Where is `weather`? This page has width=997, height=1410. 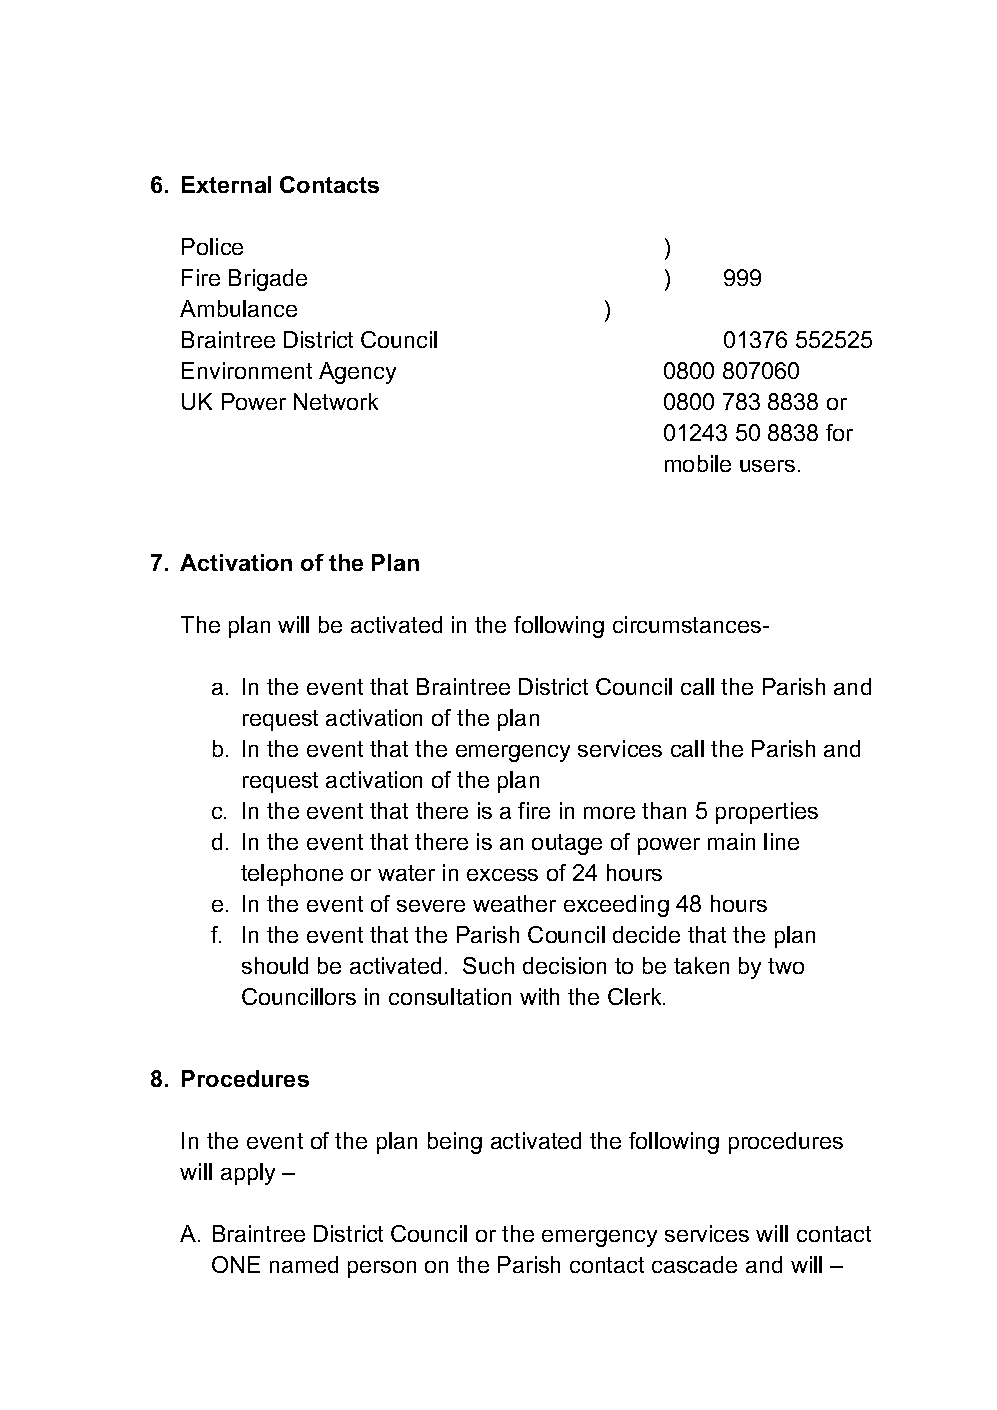
weather is located at coordinates (514, 903).
